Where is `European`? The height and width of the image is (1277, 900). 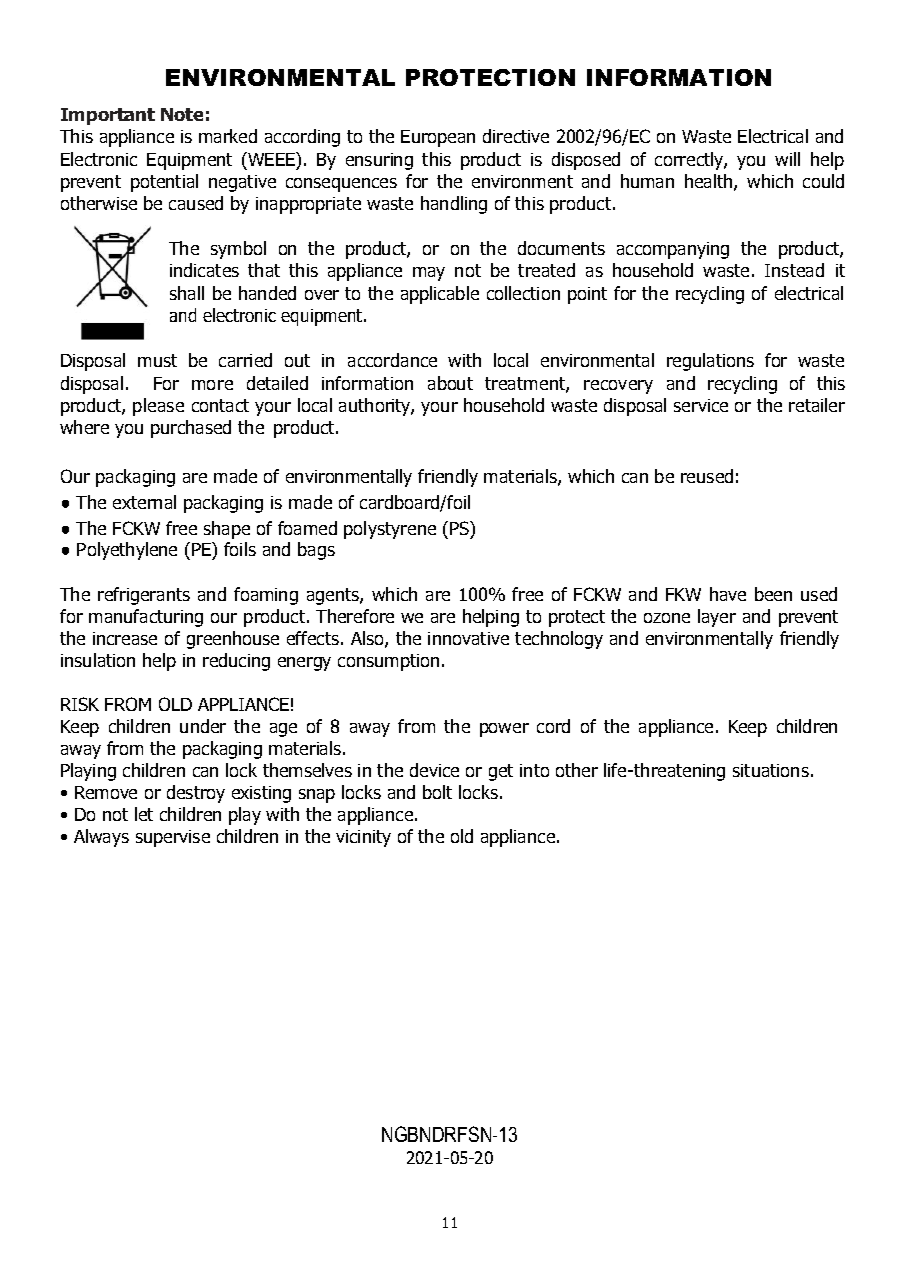
European is located at coordinates (438, 138).
